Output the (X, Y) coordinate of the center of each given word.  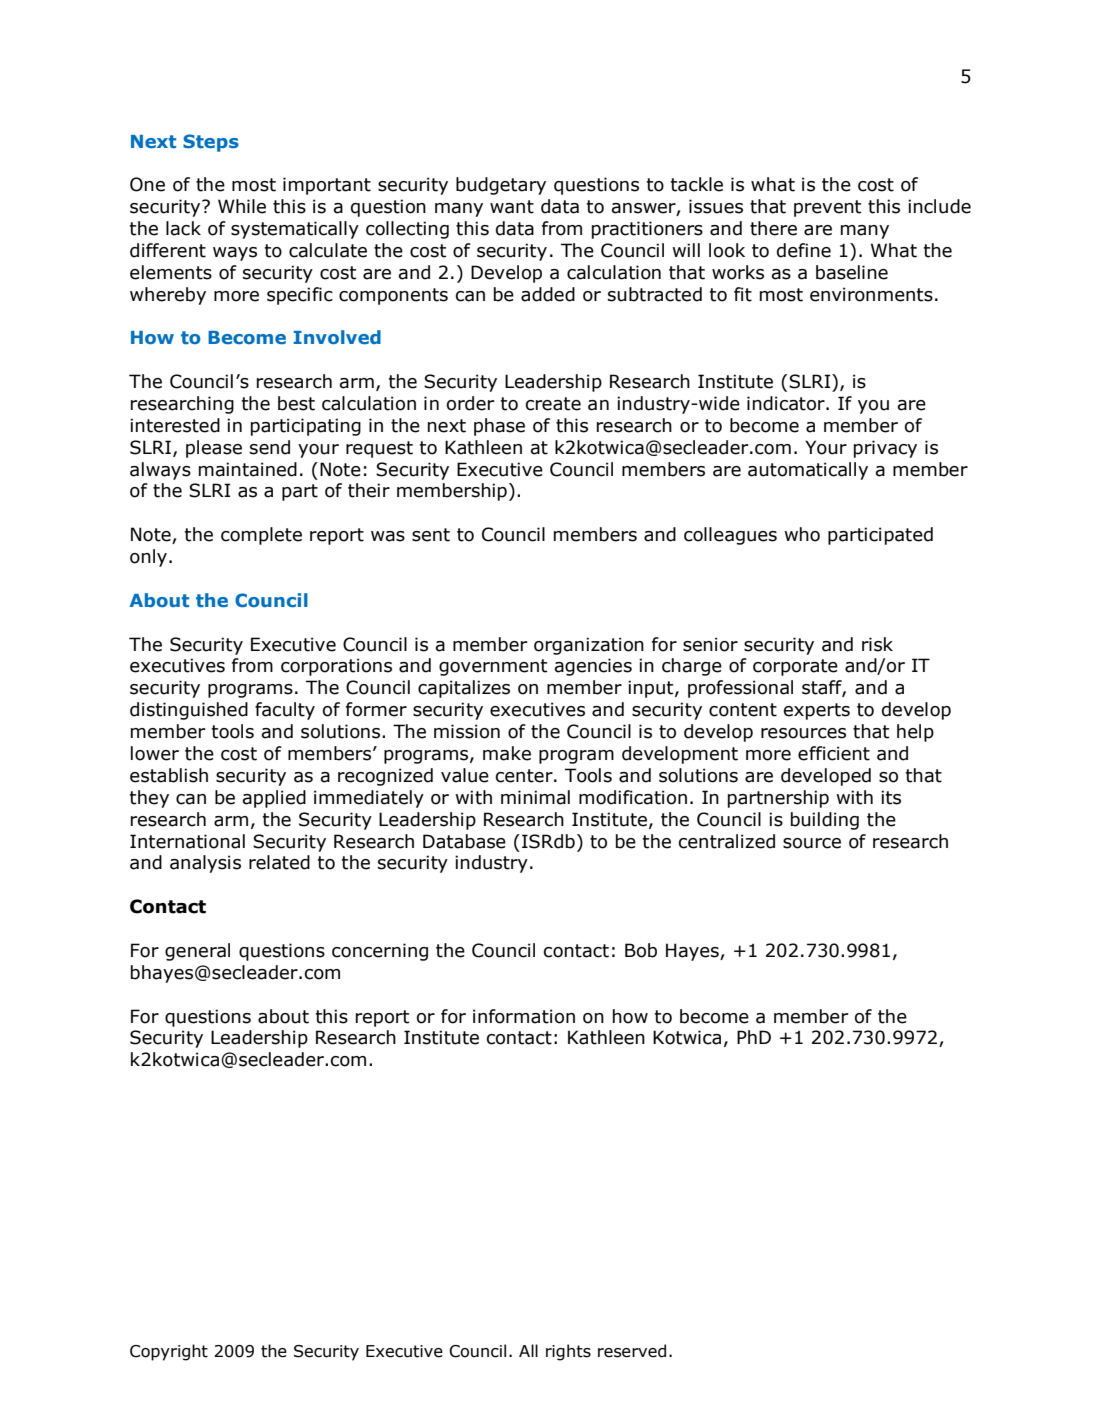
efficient (834, 753)
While (242, 206)
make (507, 753)
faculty (285, 711)
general (197, 952)
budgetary (501, 186)
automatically (808, 471)
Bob (641, 950)
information (524, 1016)
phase (499, 427)
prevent (827, 208)
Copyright (169, 1352)
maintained (248, 469)
